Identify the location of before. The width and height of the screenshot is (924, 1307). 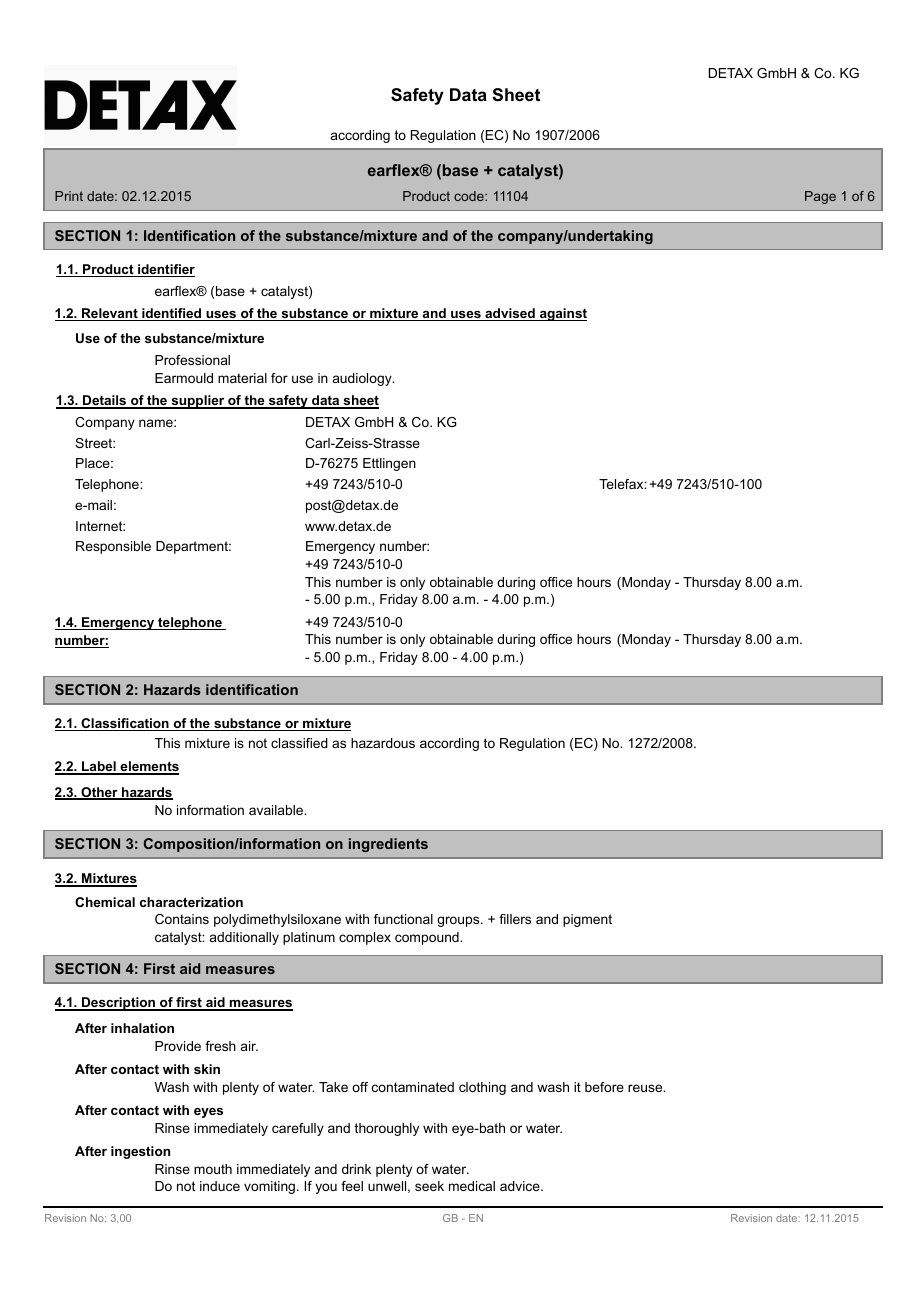
(604, 1087).
